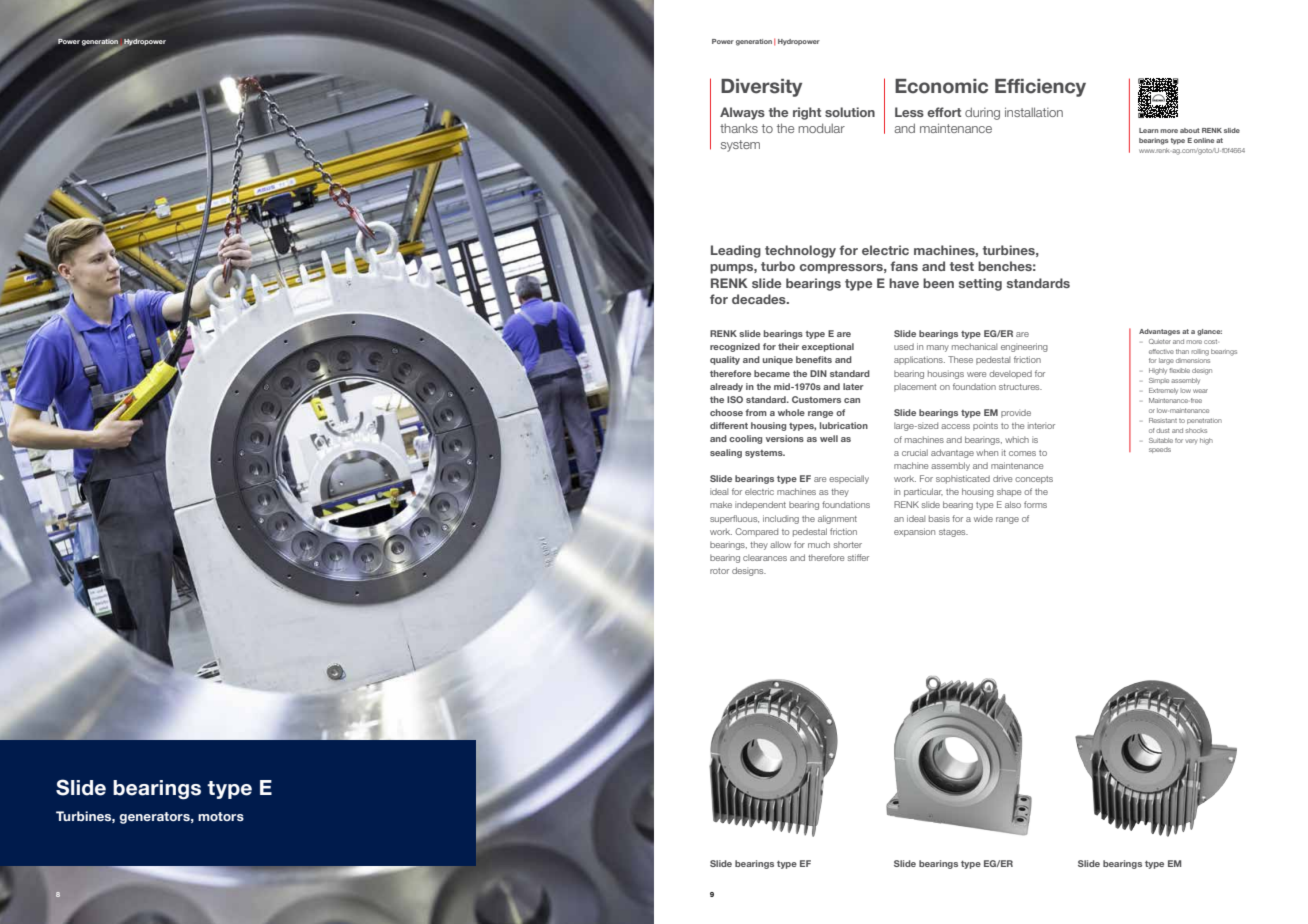  Describe the element at coordinates (761, 88) in the screenshot. I see `Diversity` at that location.
